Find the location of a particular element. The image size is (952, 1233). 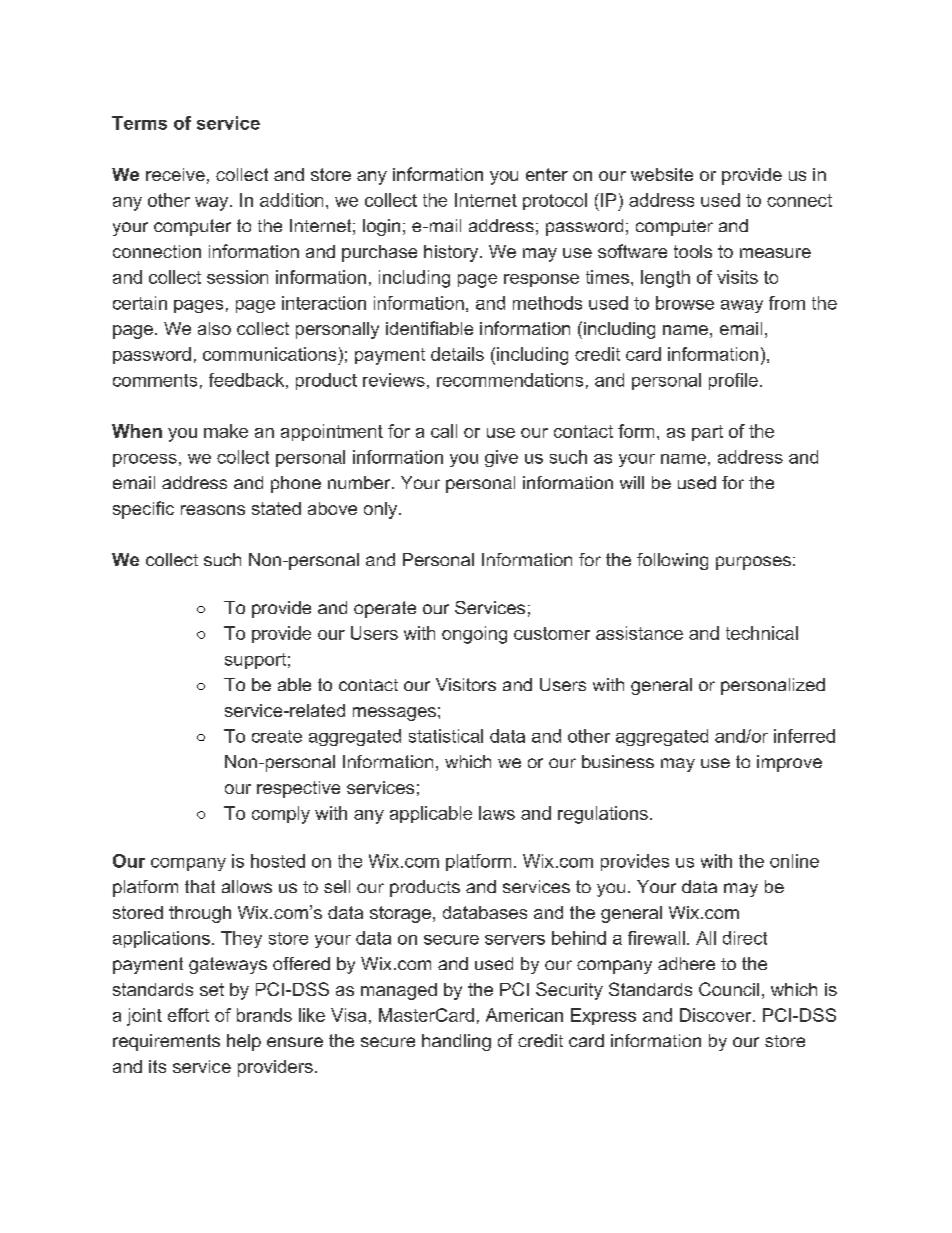

website is located at coordinates (662, 174).
